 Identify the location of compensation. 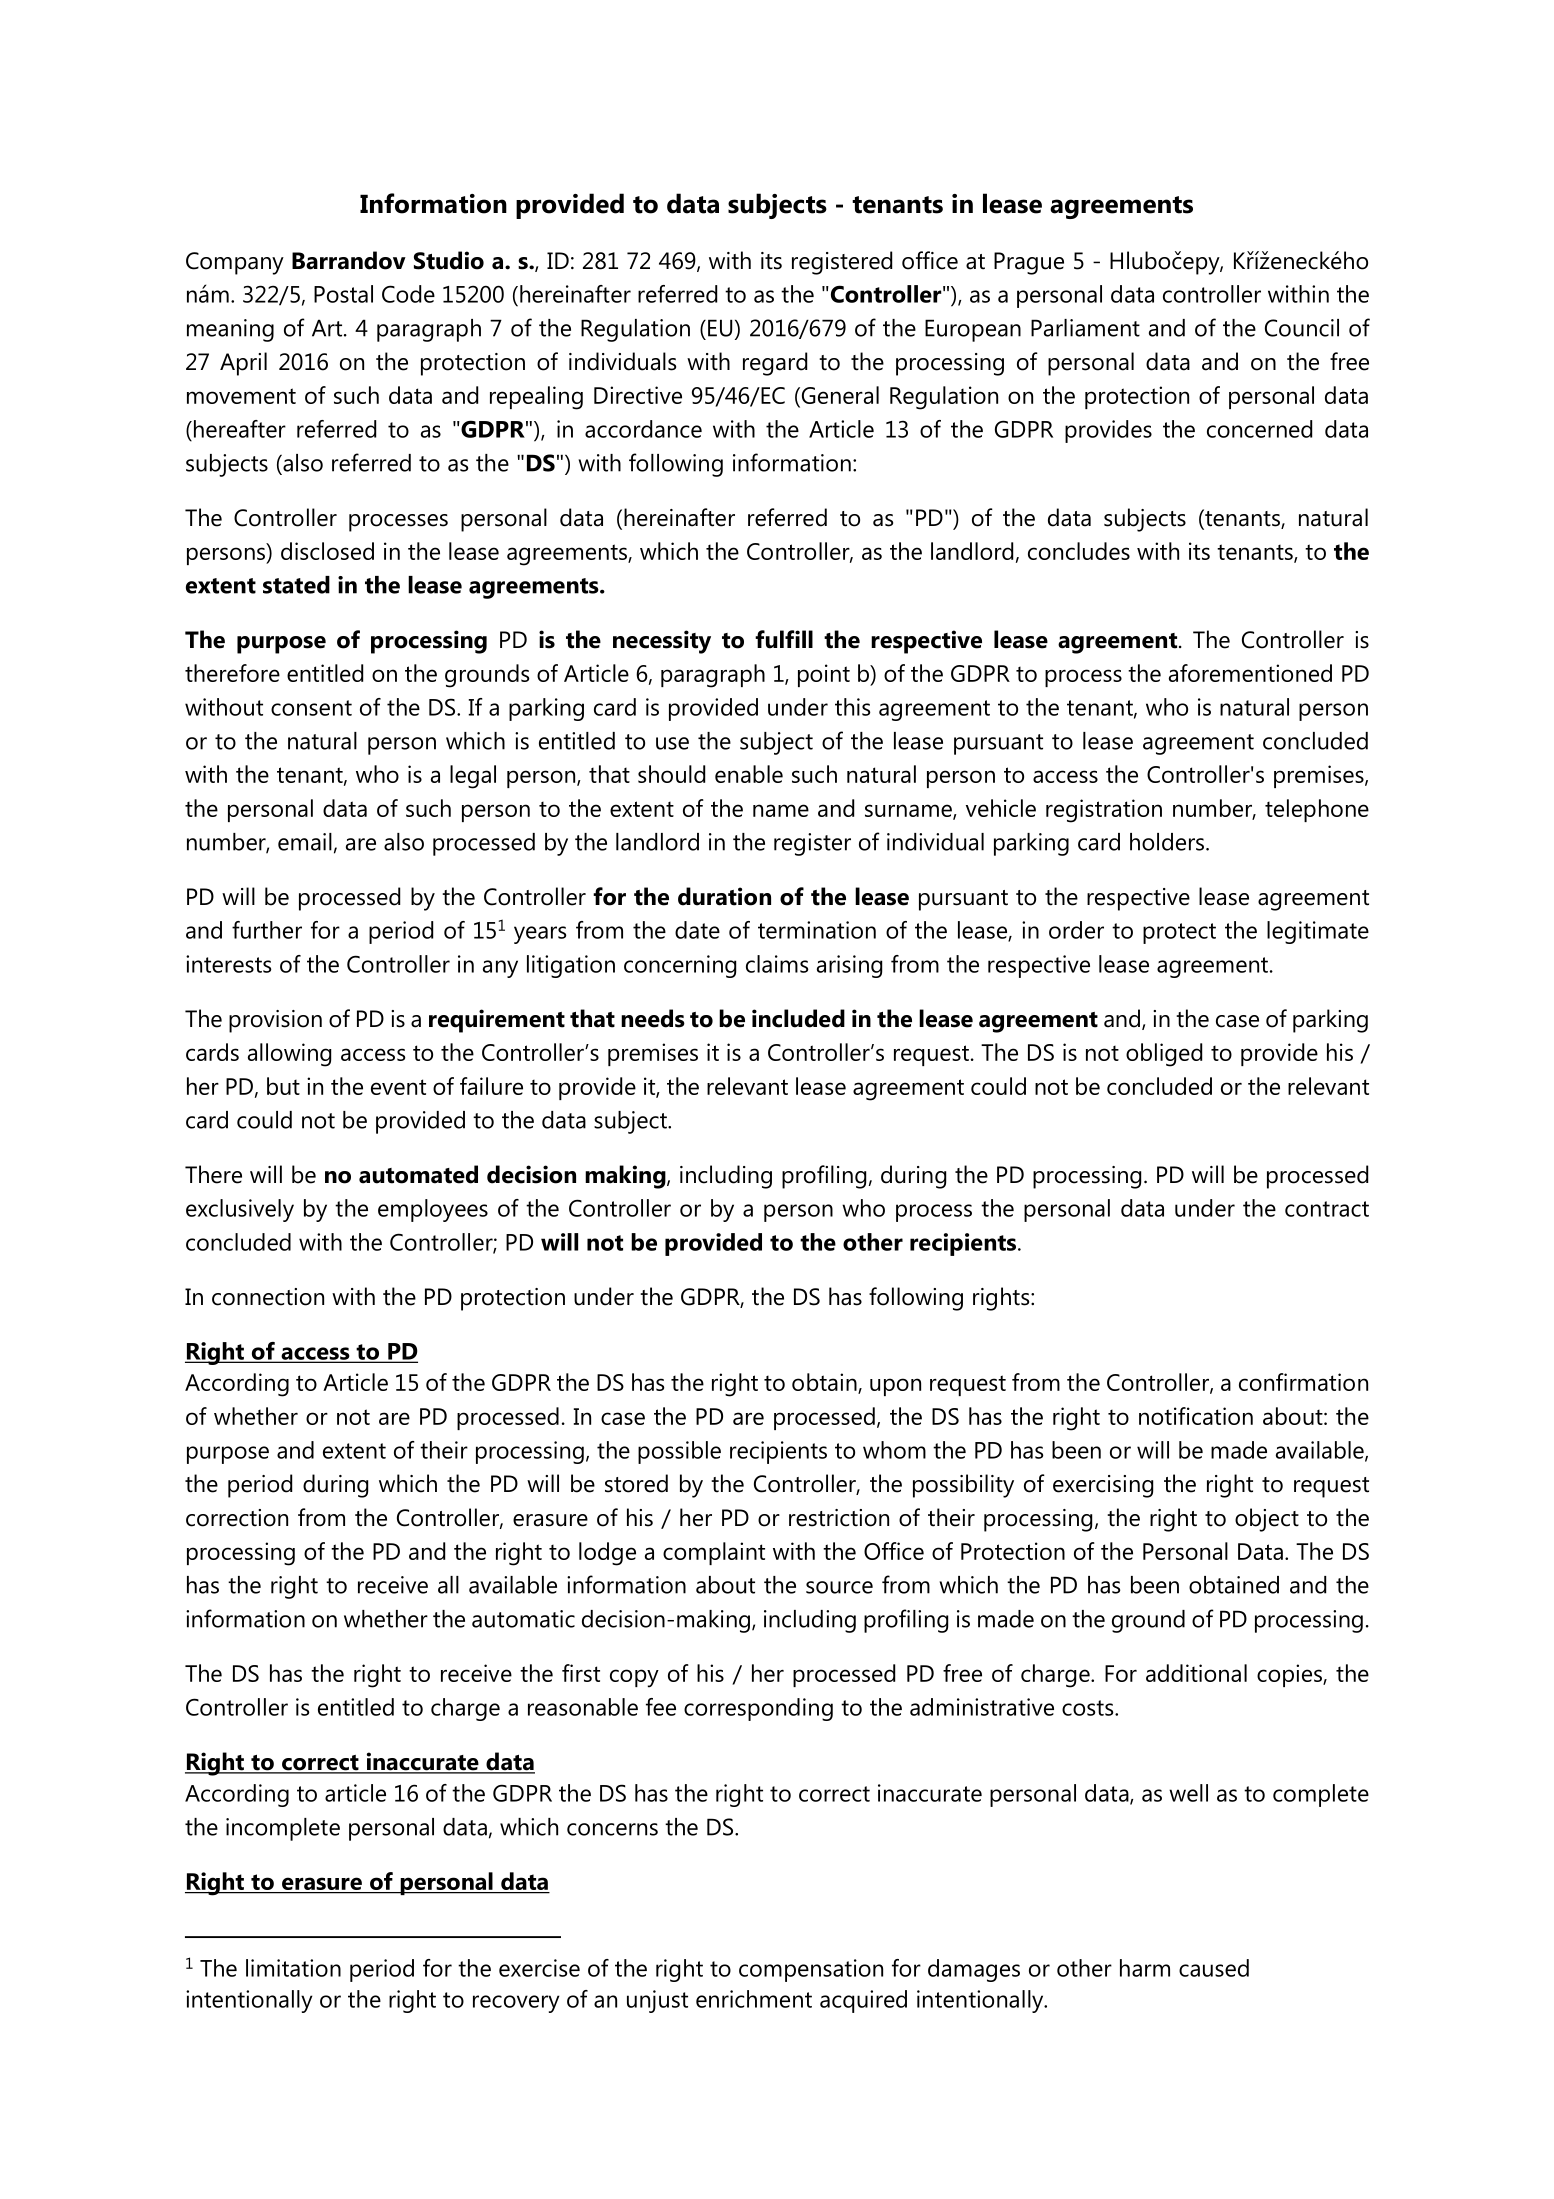
(811, 1970).
